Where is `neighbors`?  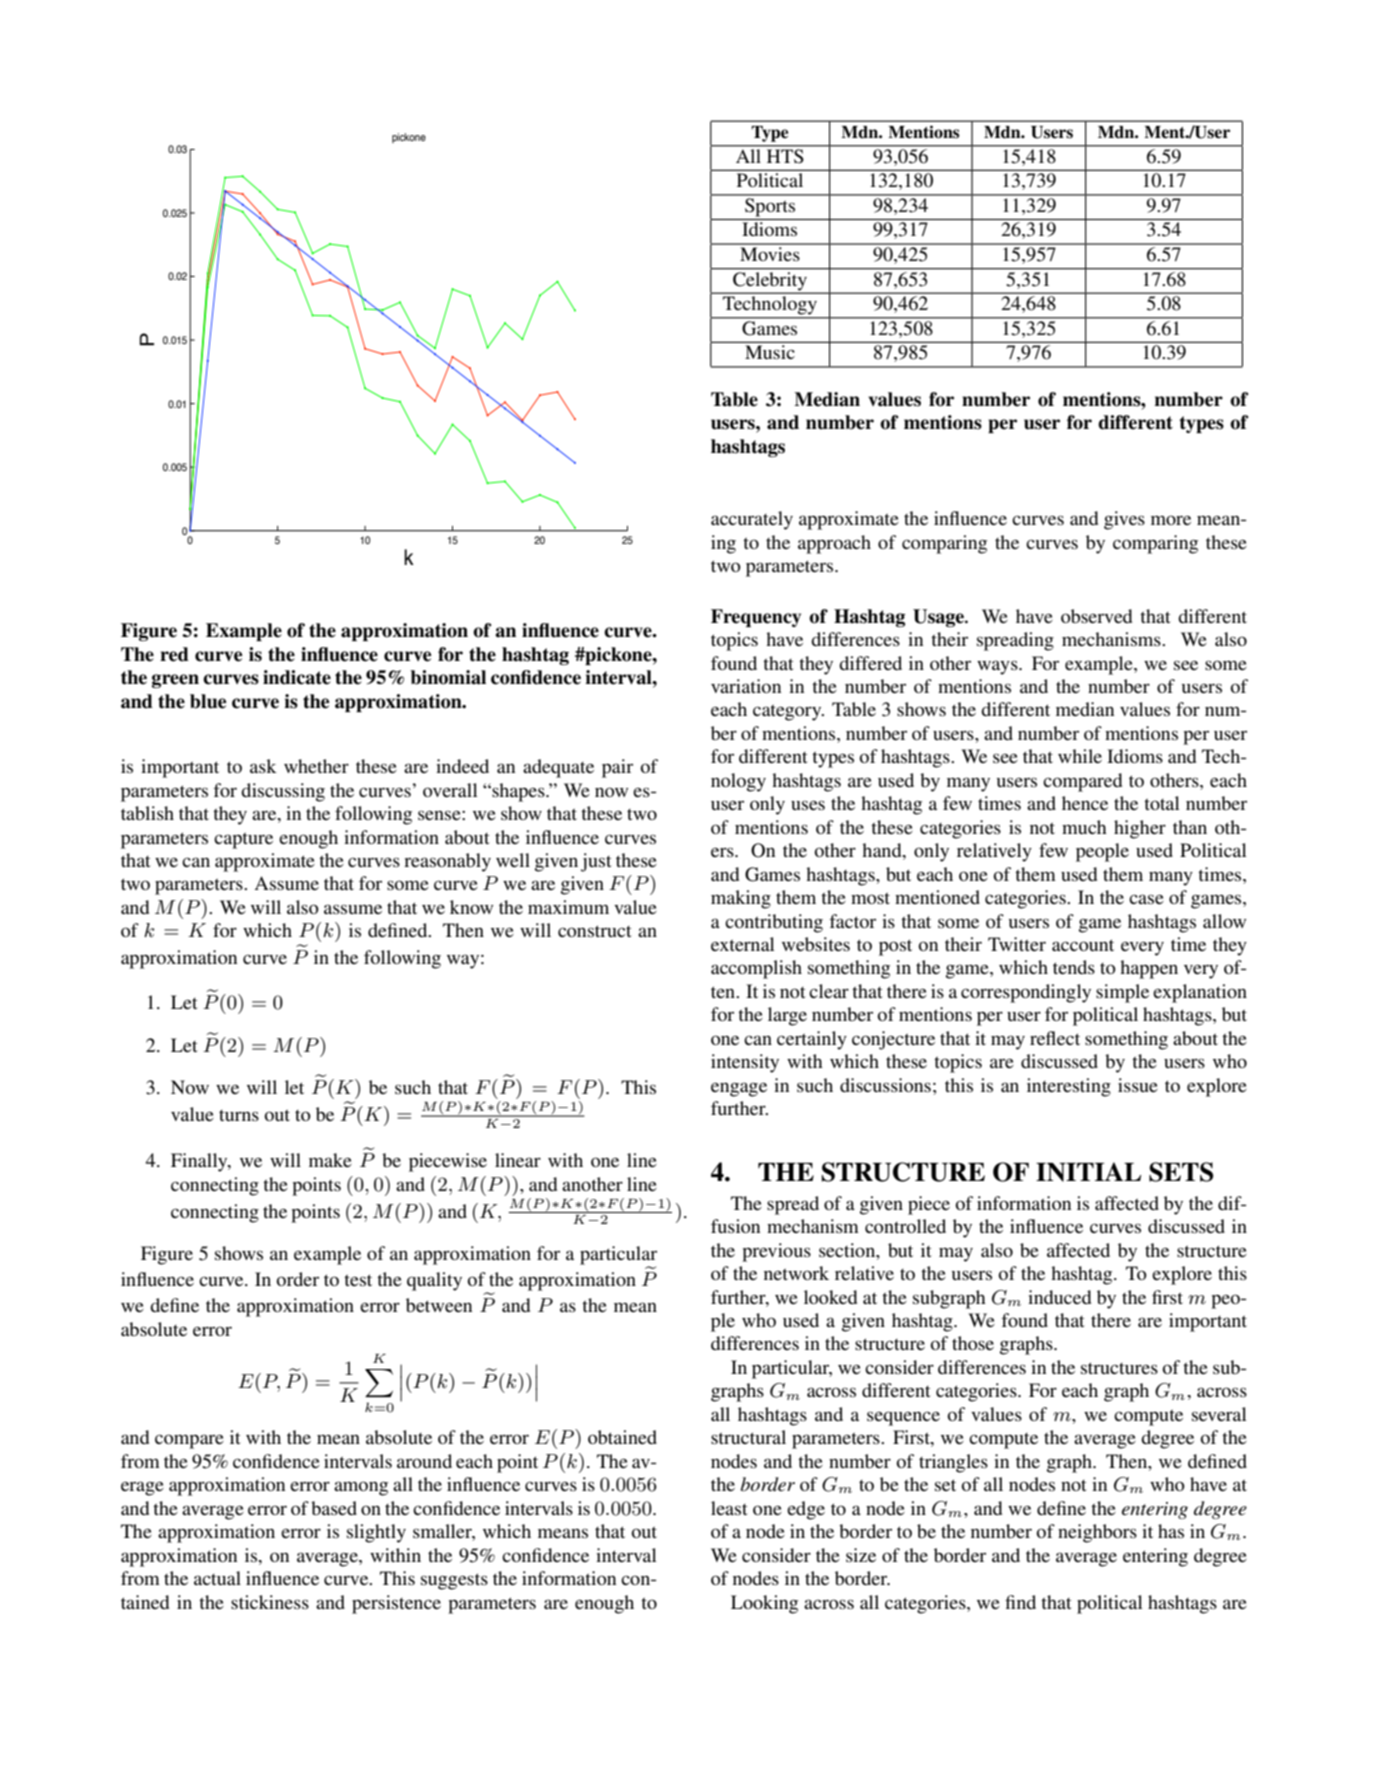 neighbors is located at coordinates (1097, 1533).
